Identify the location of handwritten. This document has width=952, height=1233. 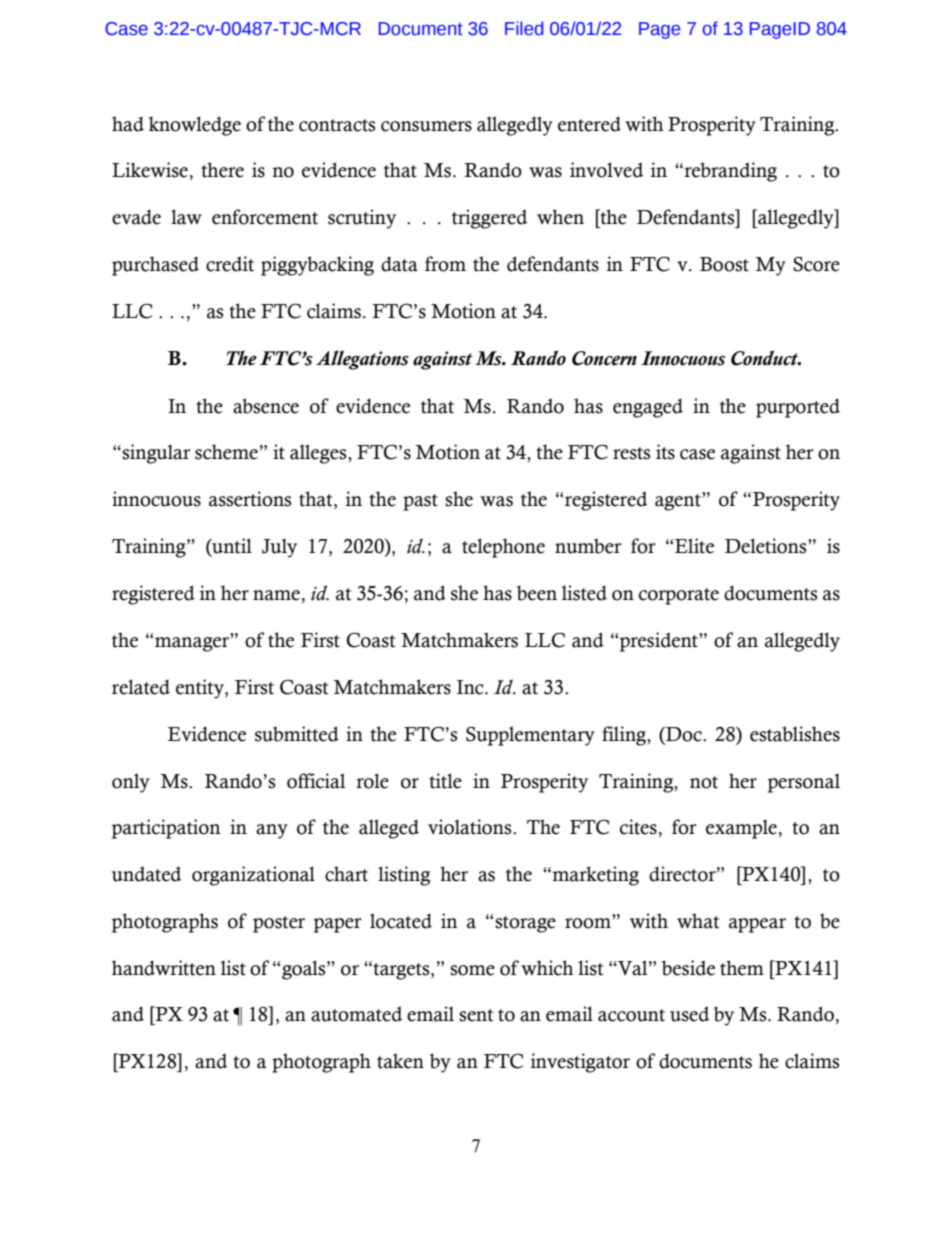
(164, 968).
